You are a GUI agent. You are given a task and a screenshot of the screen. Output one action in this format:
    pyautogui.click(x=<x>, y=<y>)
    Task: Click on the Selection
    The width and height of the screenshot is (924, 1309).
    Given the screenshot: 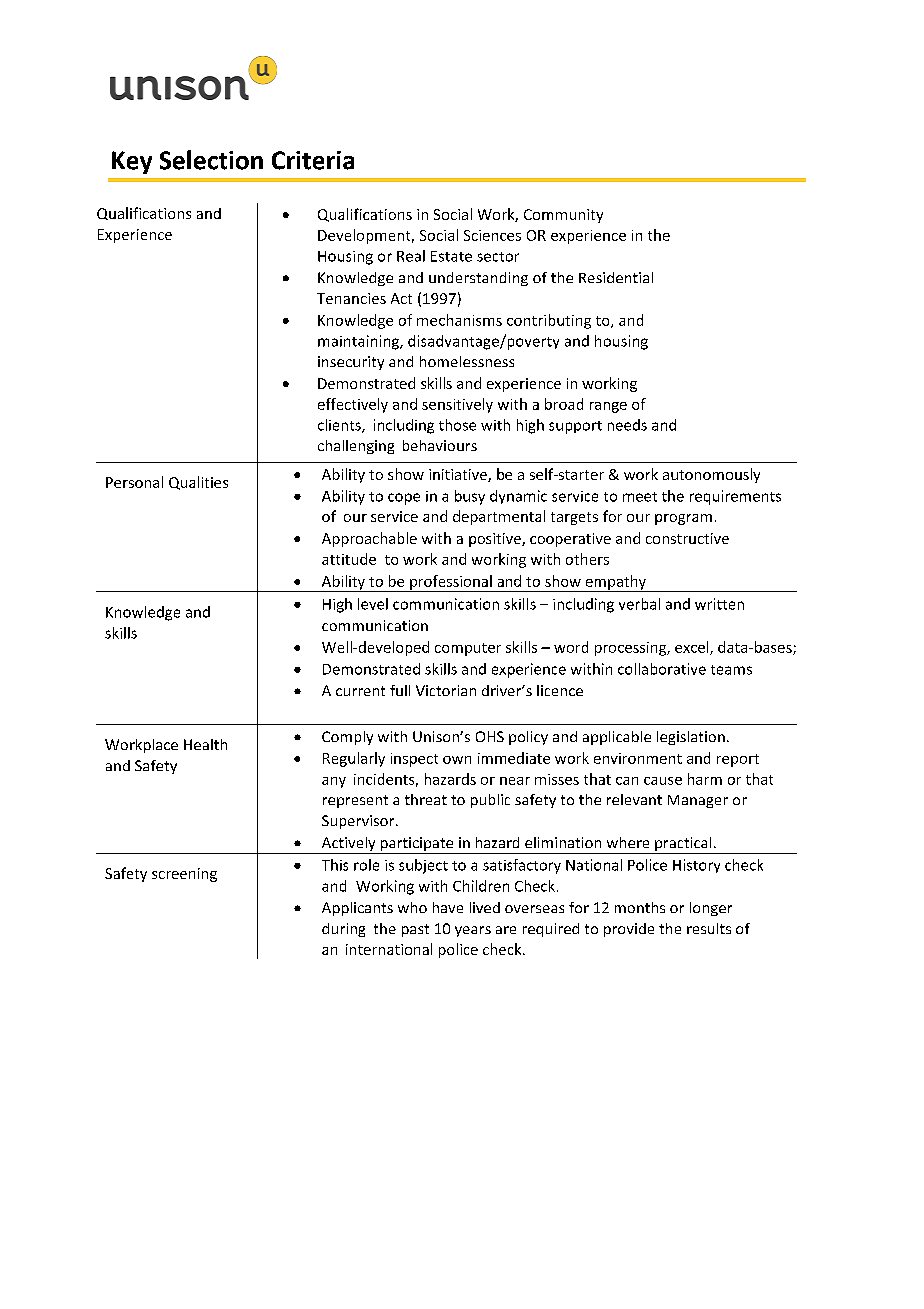 What is the action you would take?
    pyautogui.click(x=211, y=160)
